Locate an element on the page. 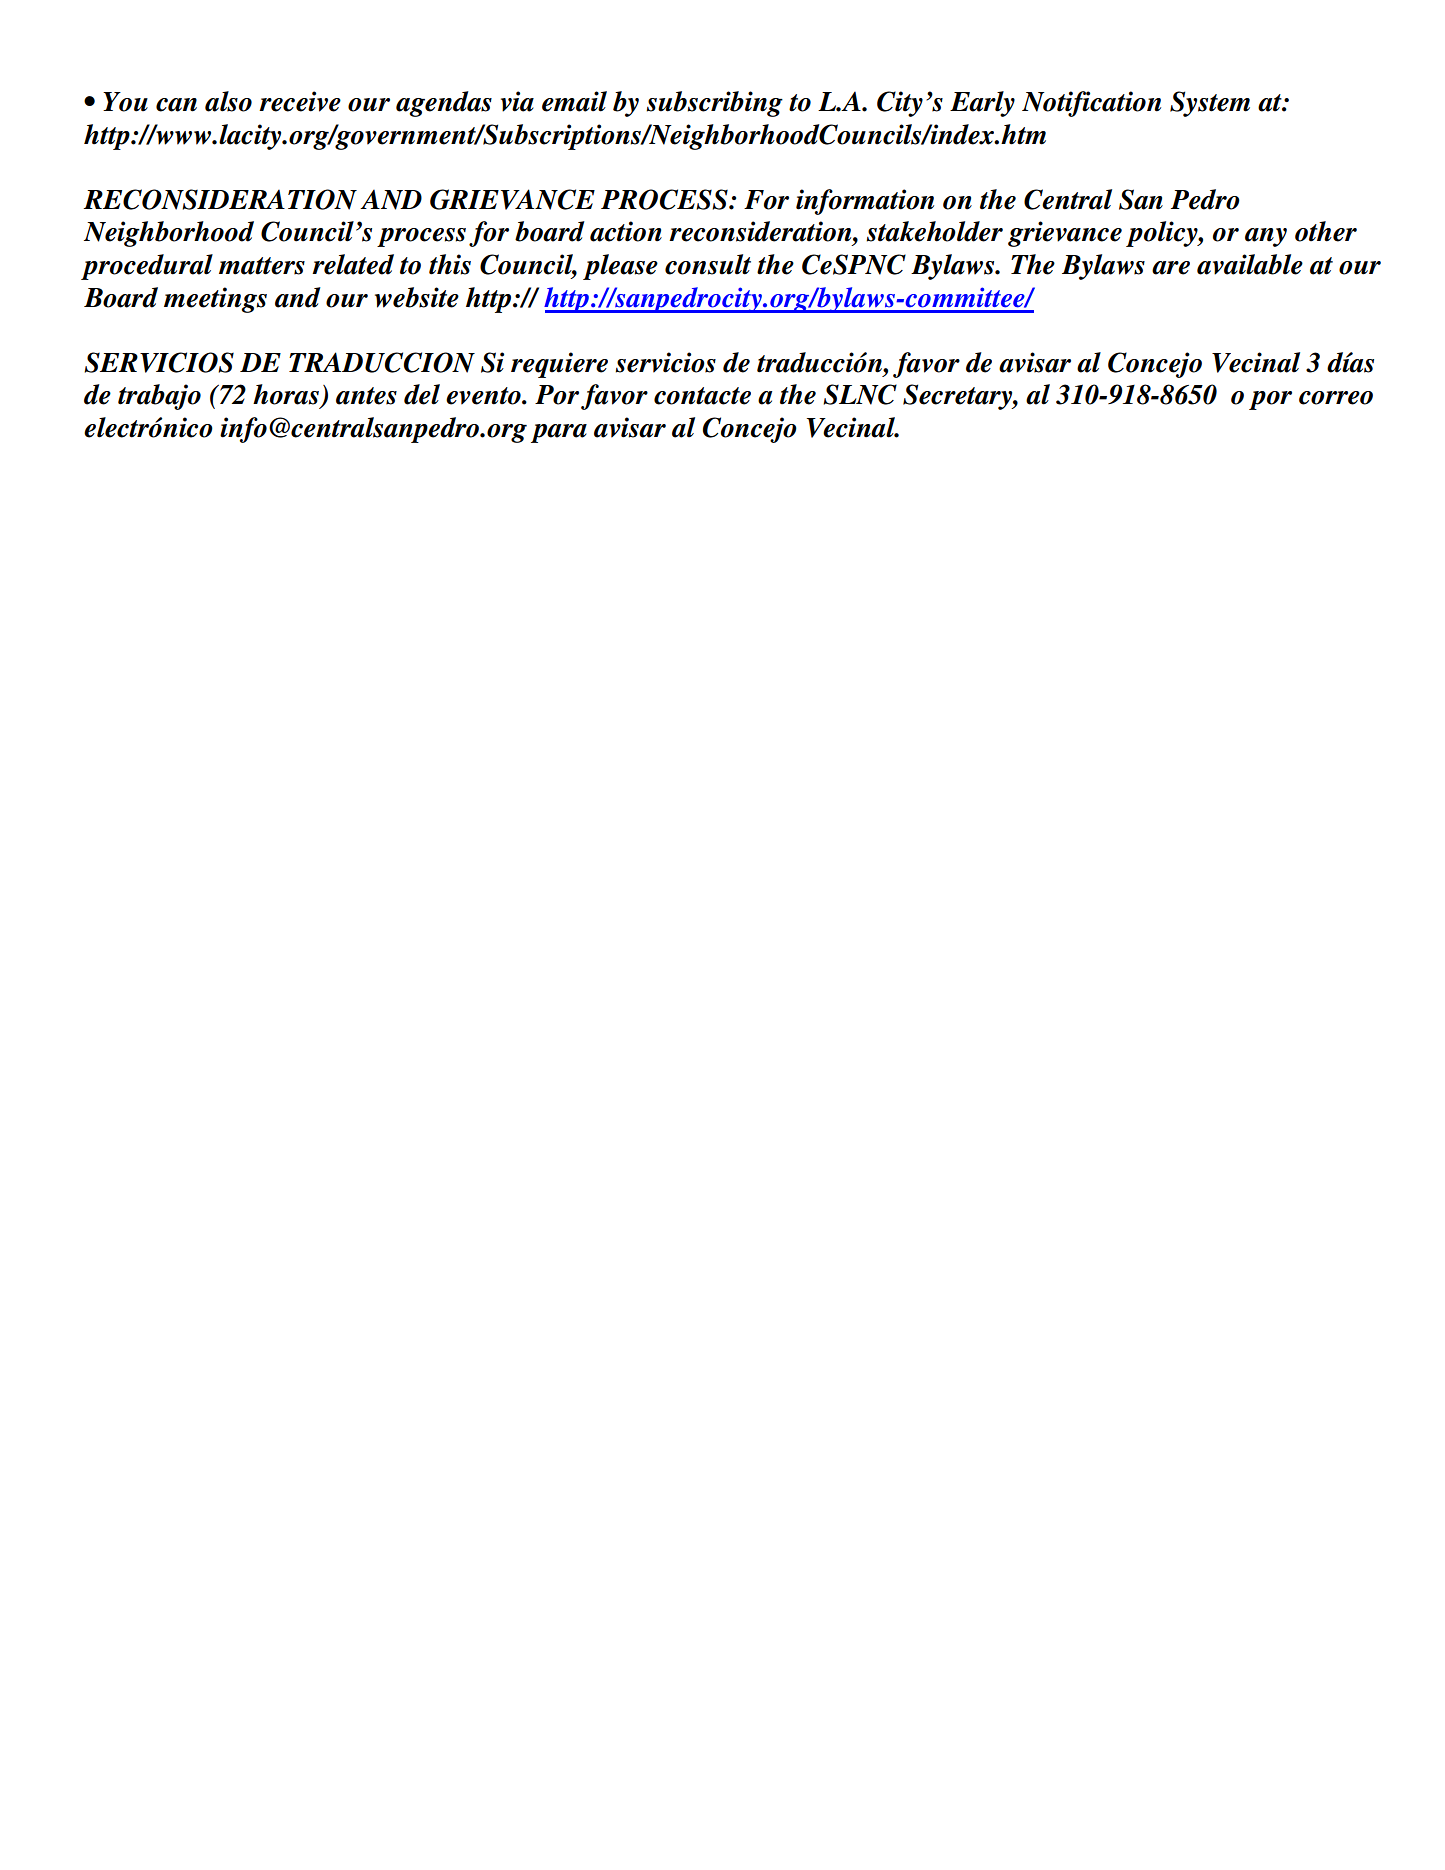 Image resolution: width=1445 pixels, height=1870 pixels. consult is located at coordinates (708, 264).
